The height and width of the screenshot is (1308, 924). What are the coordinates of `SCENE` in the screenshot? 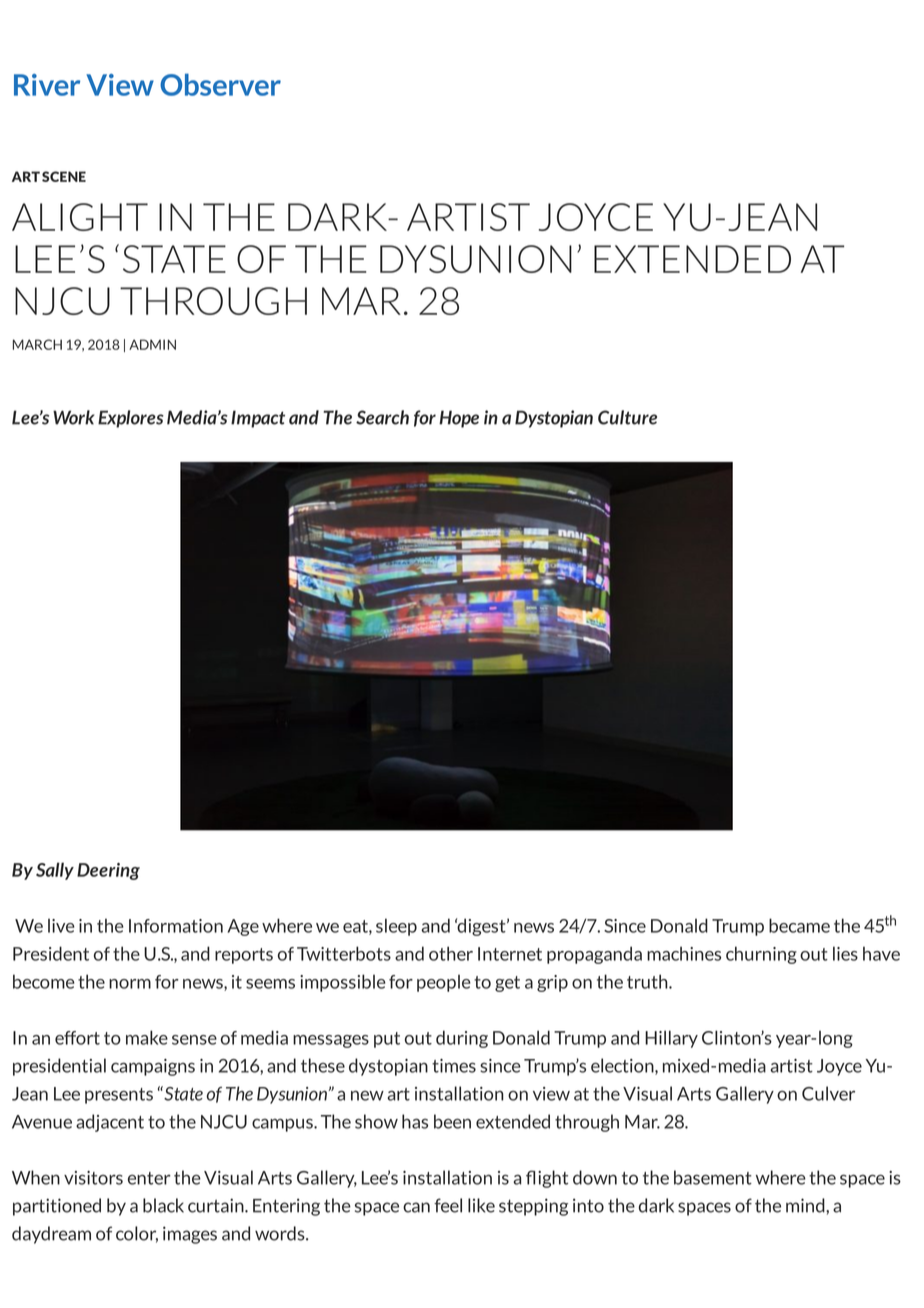 It's located at (64, 176).
